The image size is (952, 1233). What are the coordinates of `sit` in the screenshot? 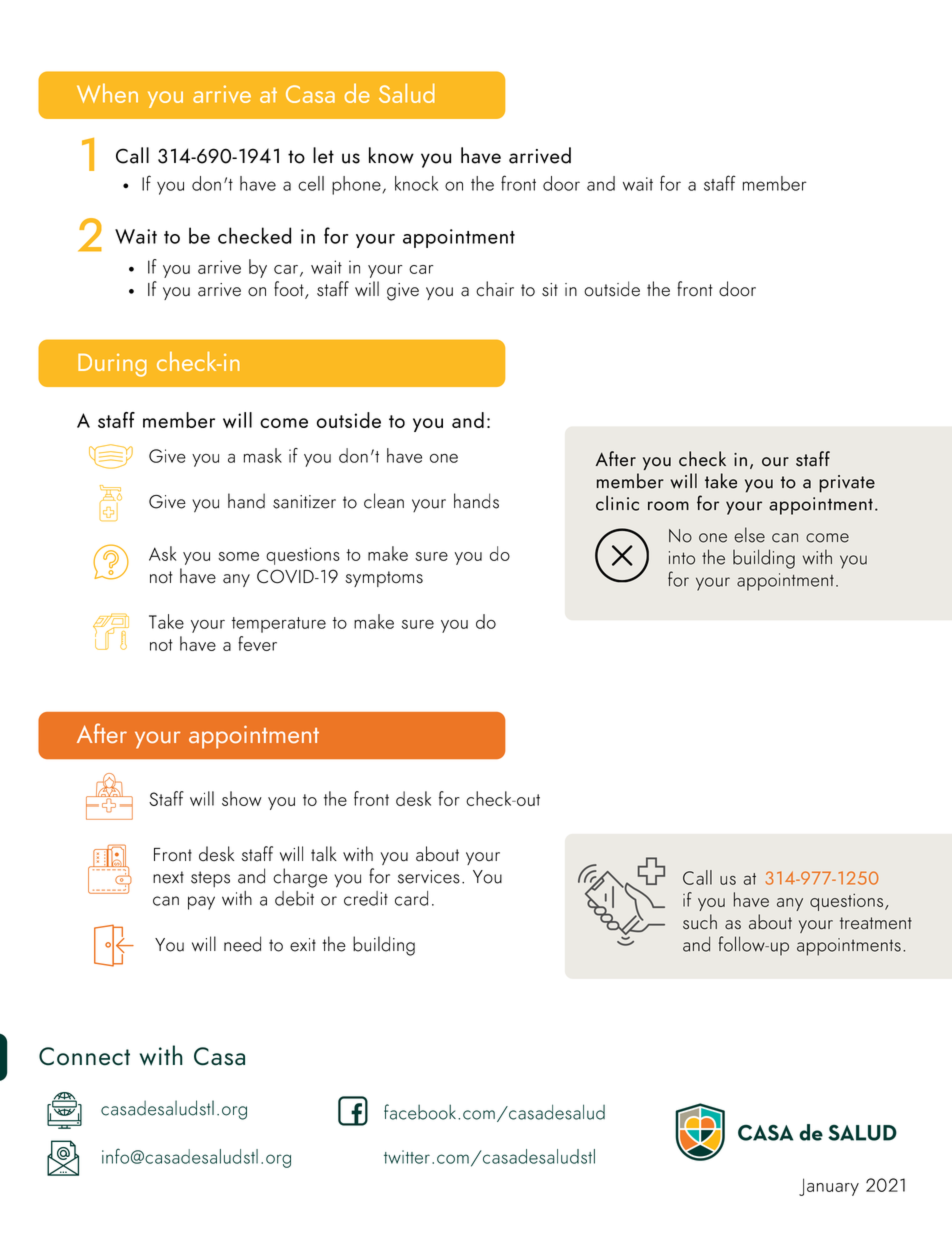 It's located at (550, 290).
